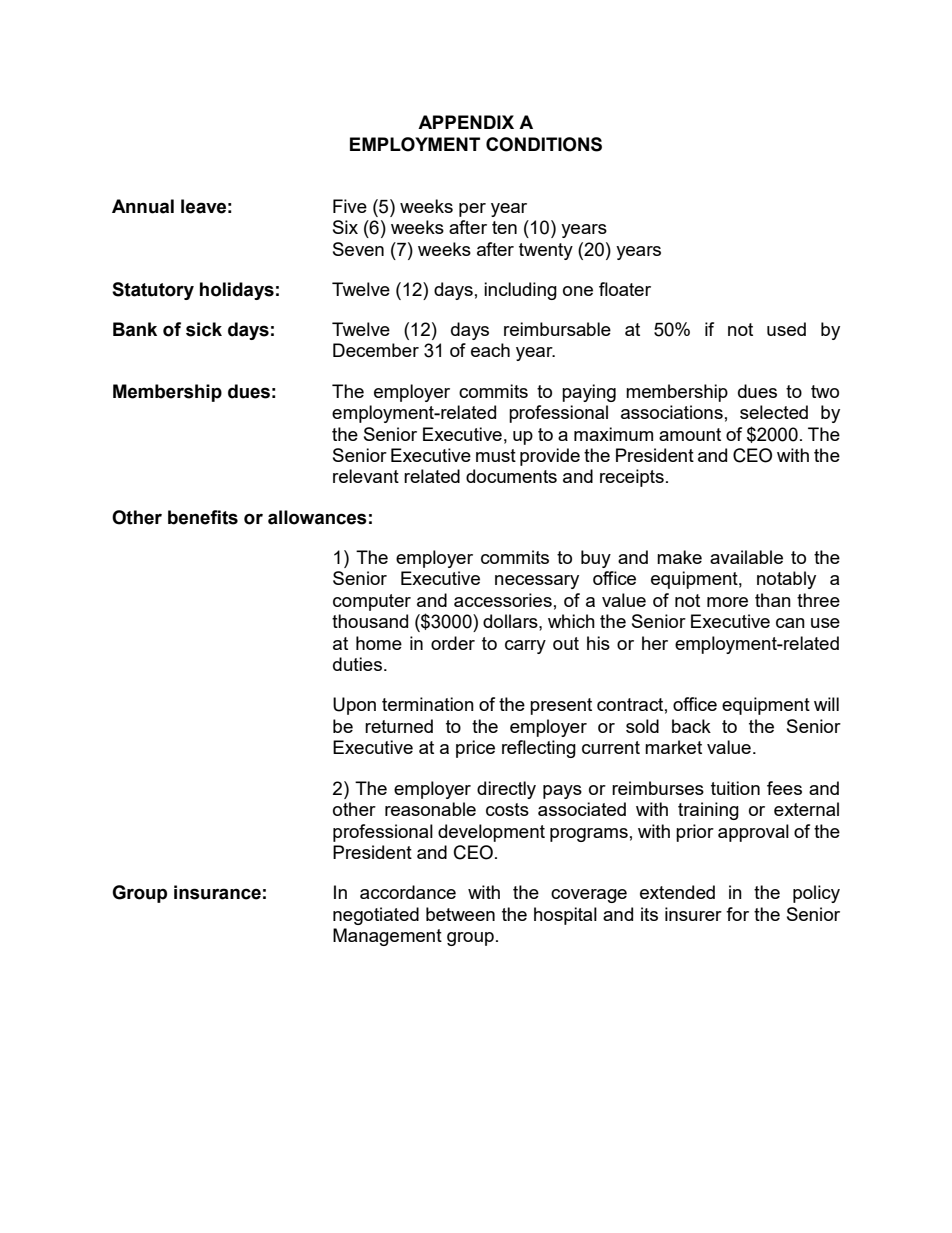 Image resolution: width=952 pixels, height=1233 pixels. I want to click on Annual, so click(143, 206).
